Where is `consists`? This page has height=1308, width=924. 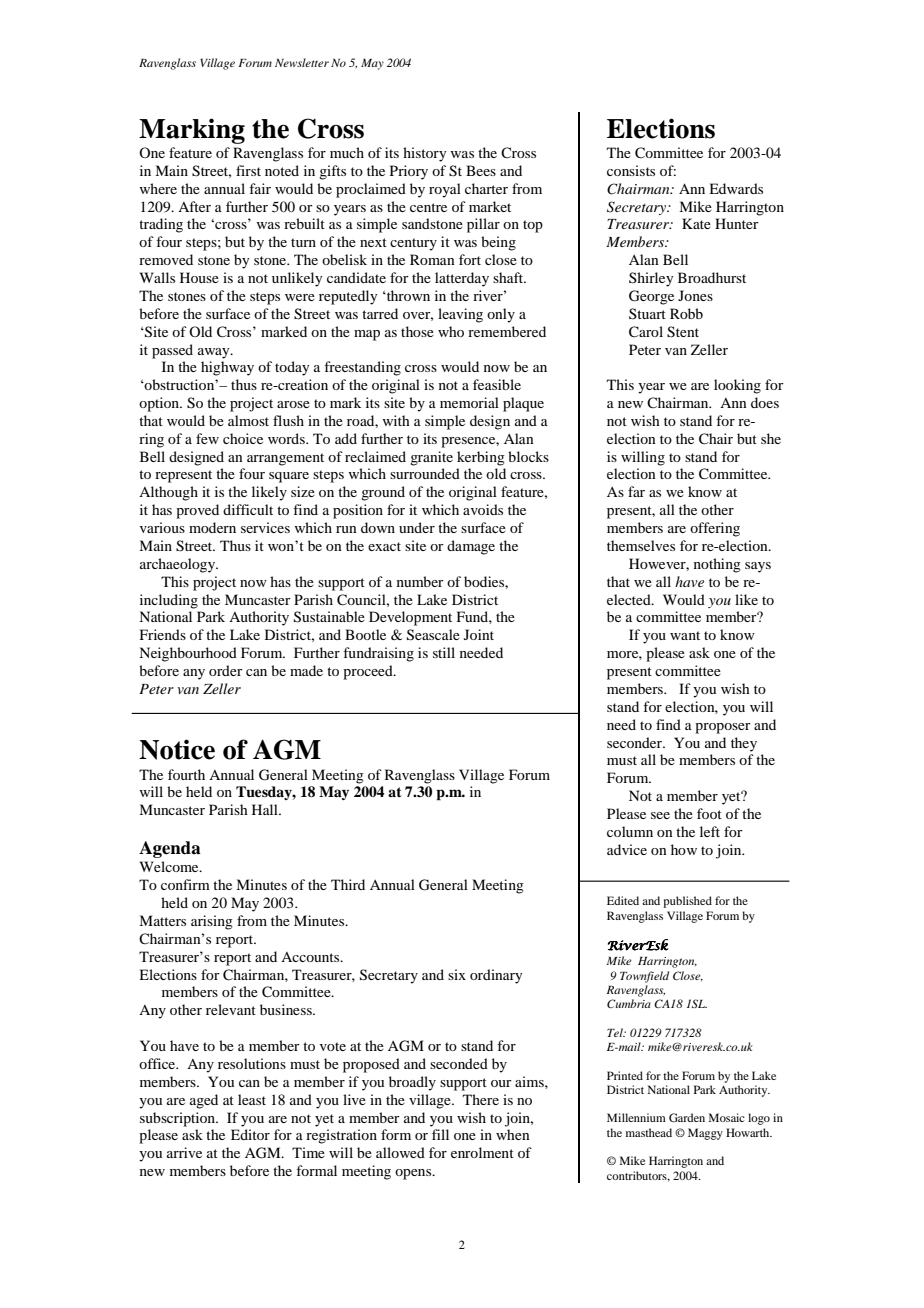
consists is located at coordinates (631, 170).
